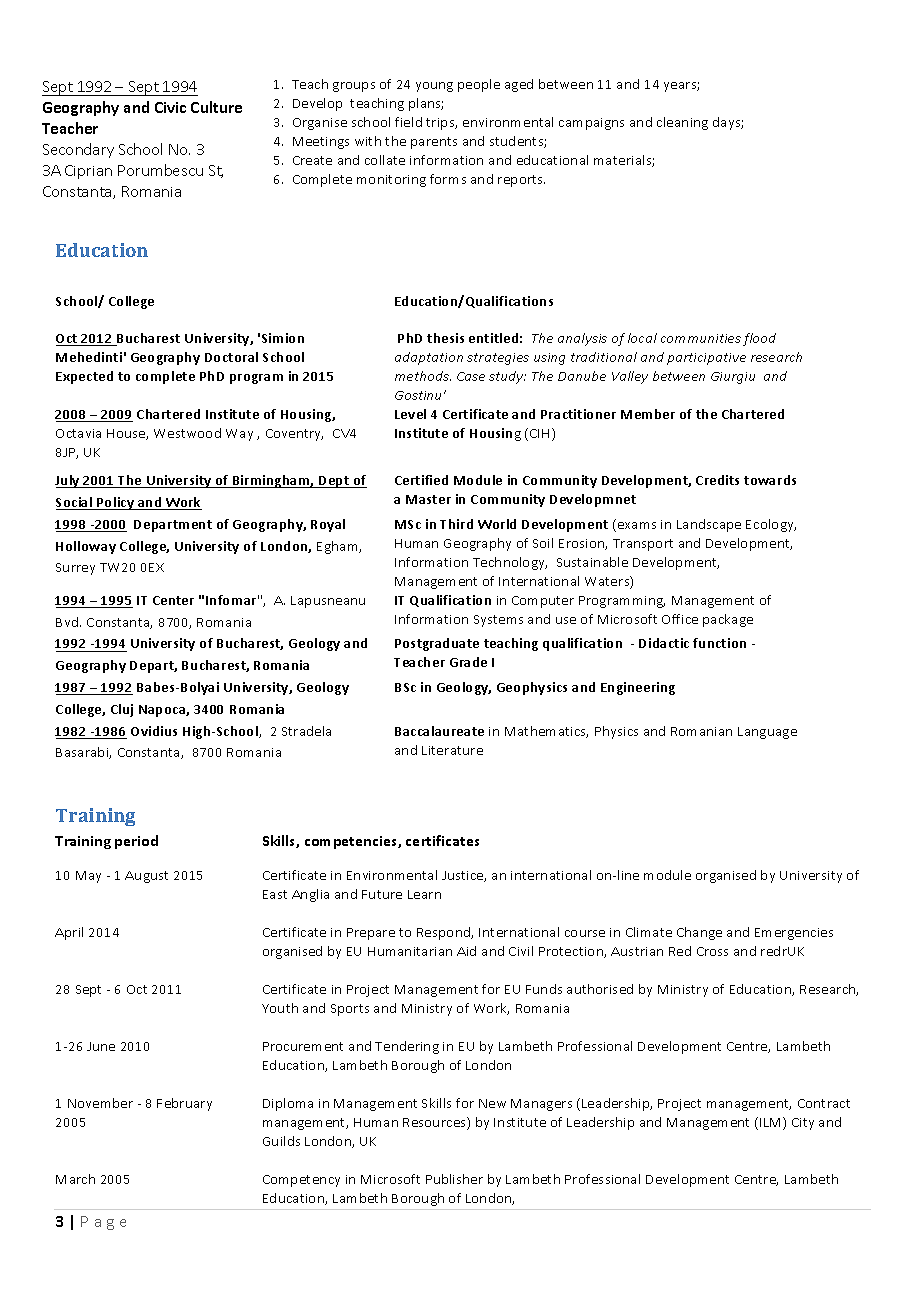 This screenshot has height=1308, width=924. I want to click on period, so click(136, 842).
